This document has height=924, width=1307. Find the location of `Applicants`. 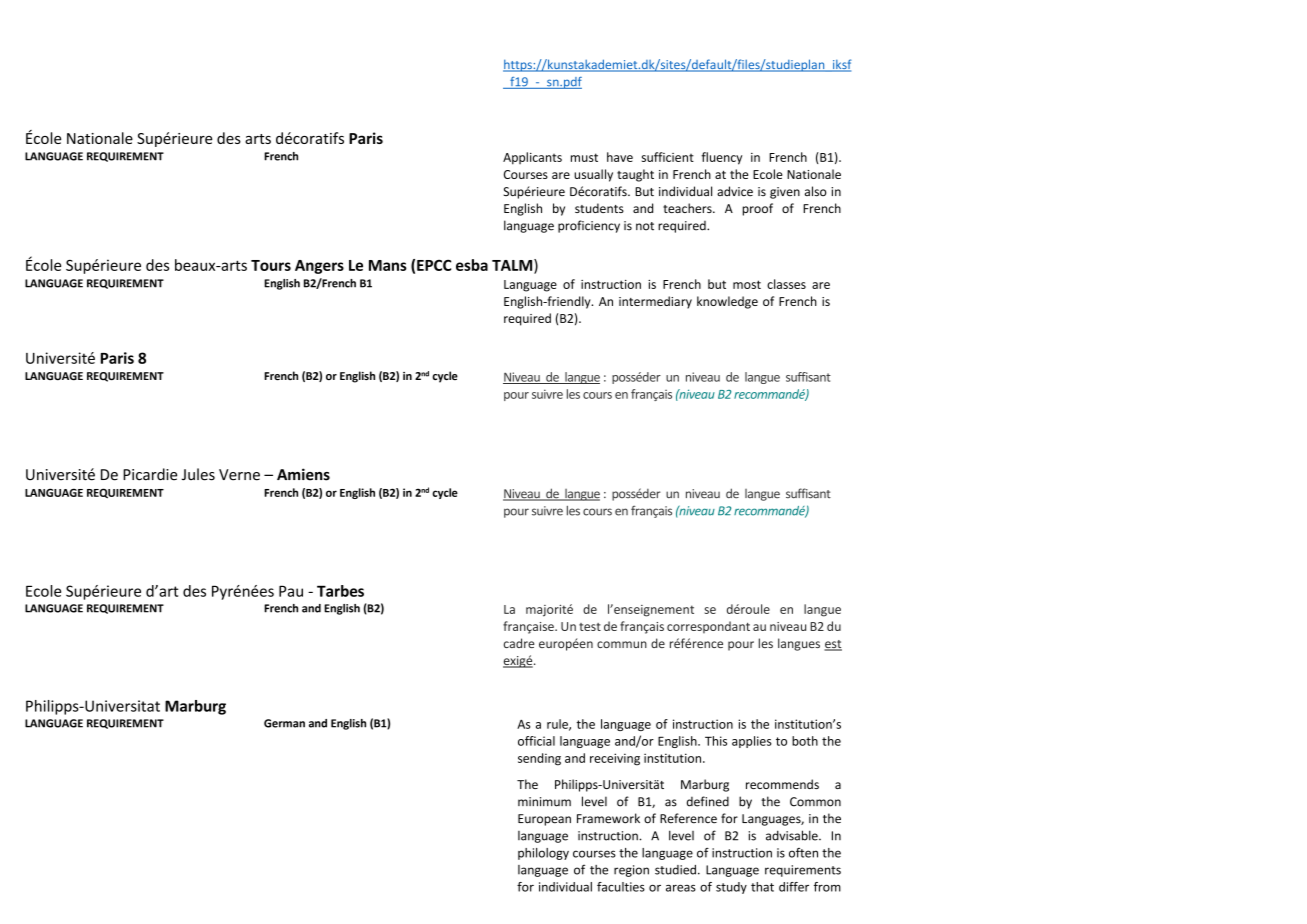

Applicants is located at coordinates (532, 158).
